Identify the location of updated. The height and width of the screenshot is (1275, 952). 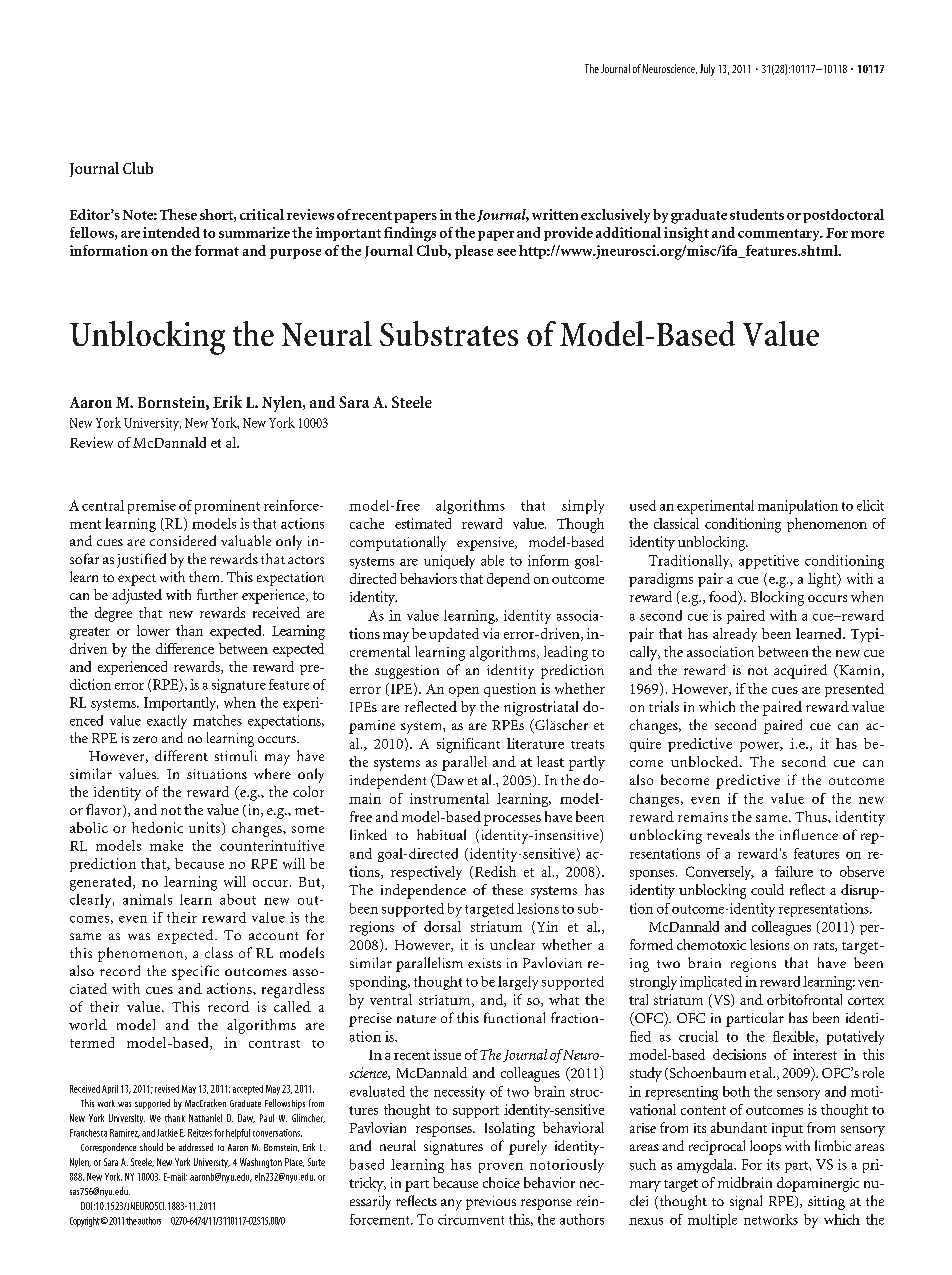
(454, 635).
